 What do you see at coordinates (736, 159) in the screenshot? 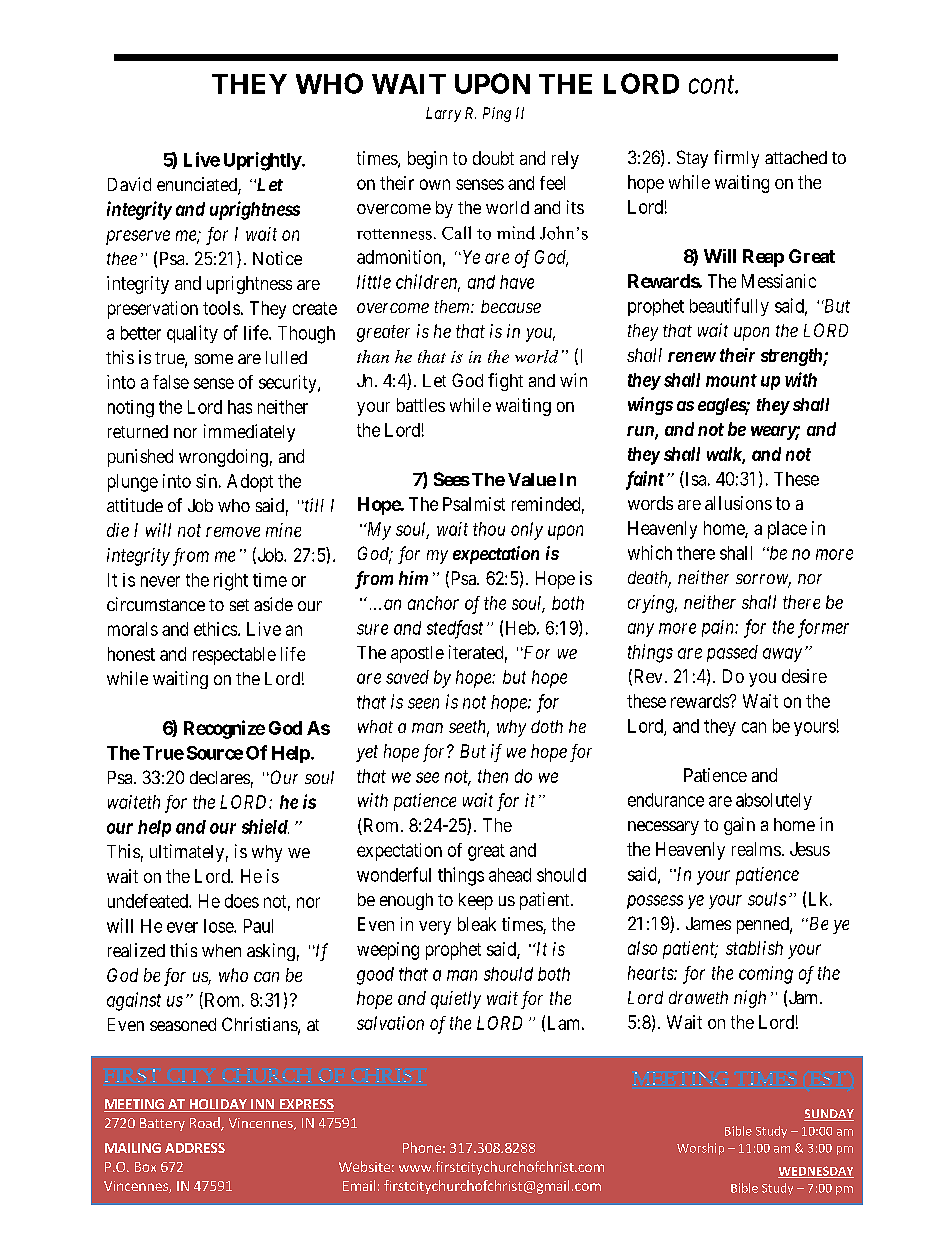
I see `firmly` at bounding box center [736, 159].
